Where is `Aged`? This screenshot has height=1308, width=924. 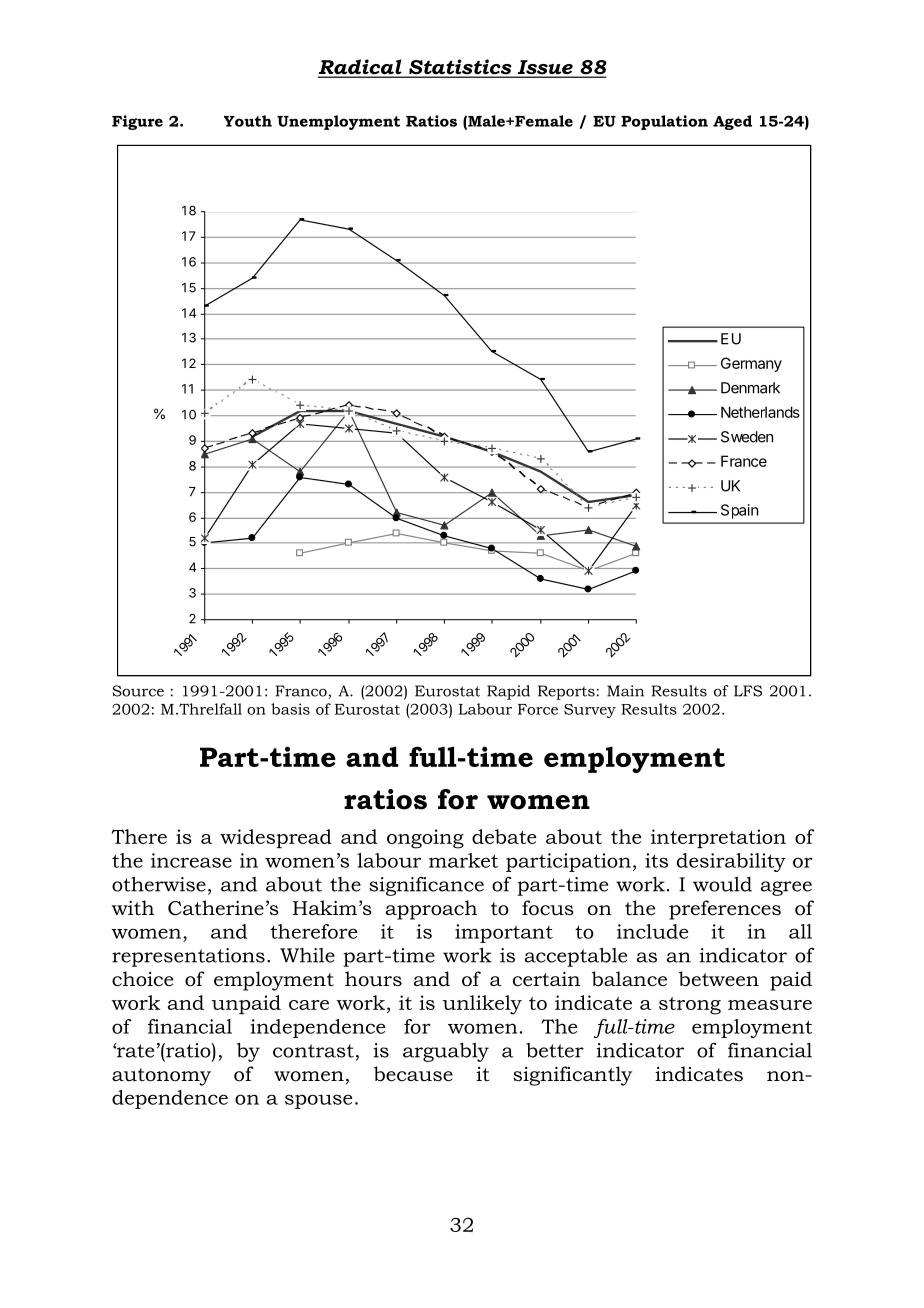 Aged is located at coordinates (732, 122).
